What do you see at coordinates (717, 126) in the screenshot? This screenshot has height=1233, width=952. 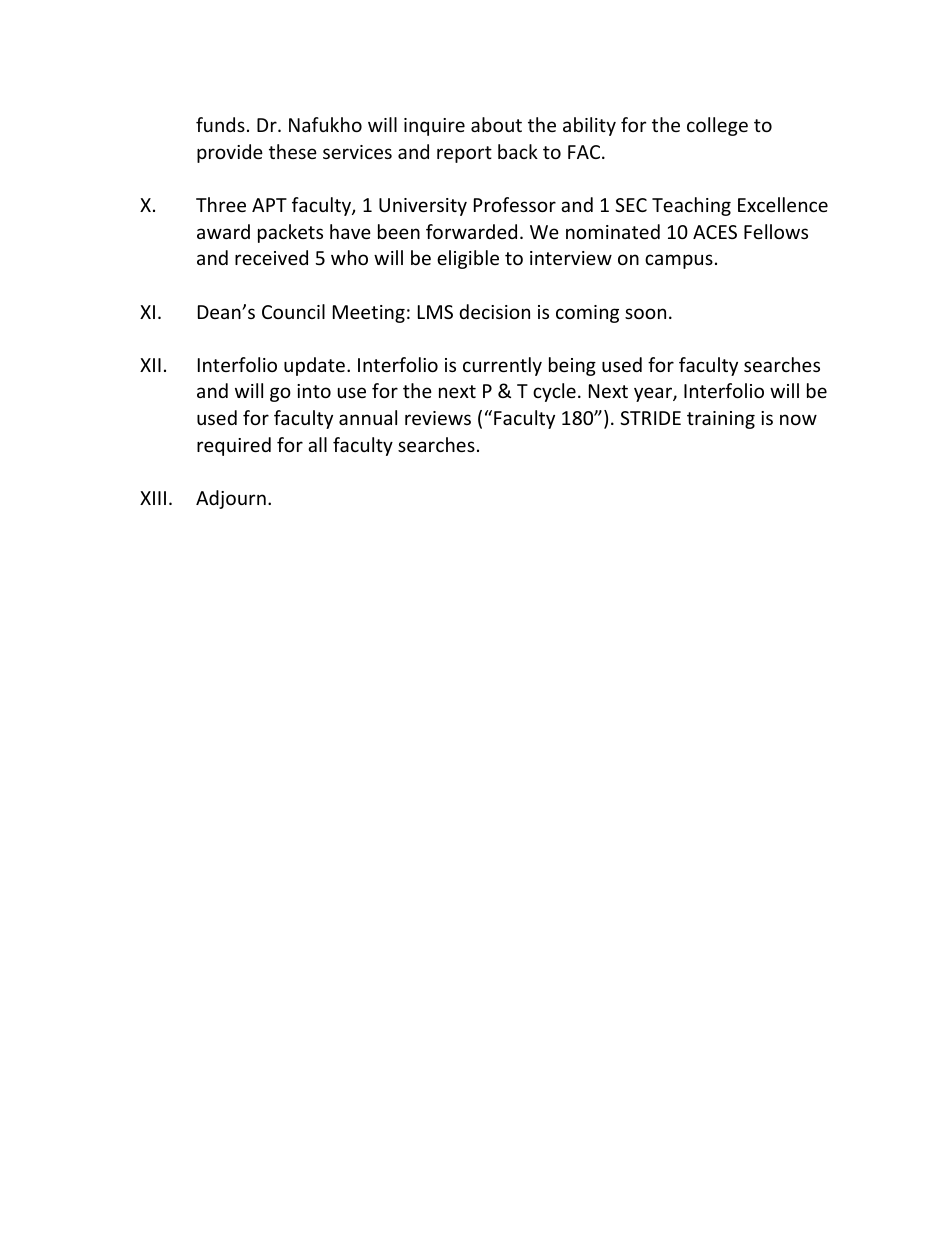 I see `college` at bounding box center [717, 126].
